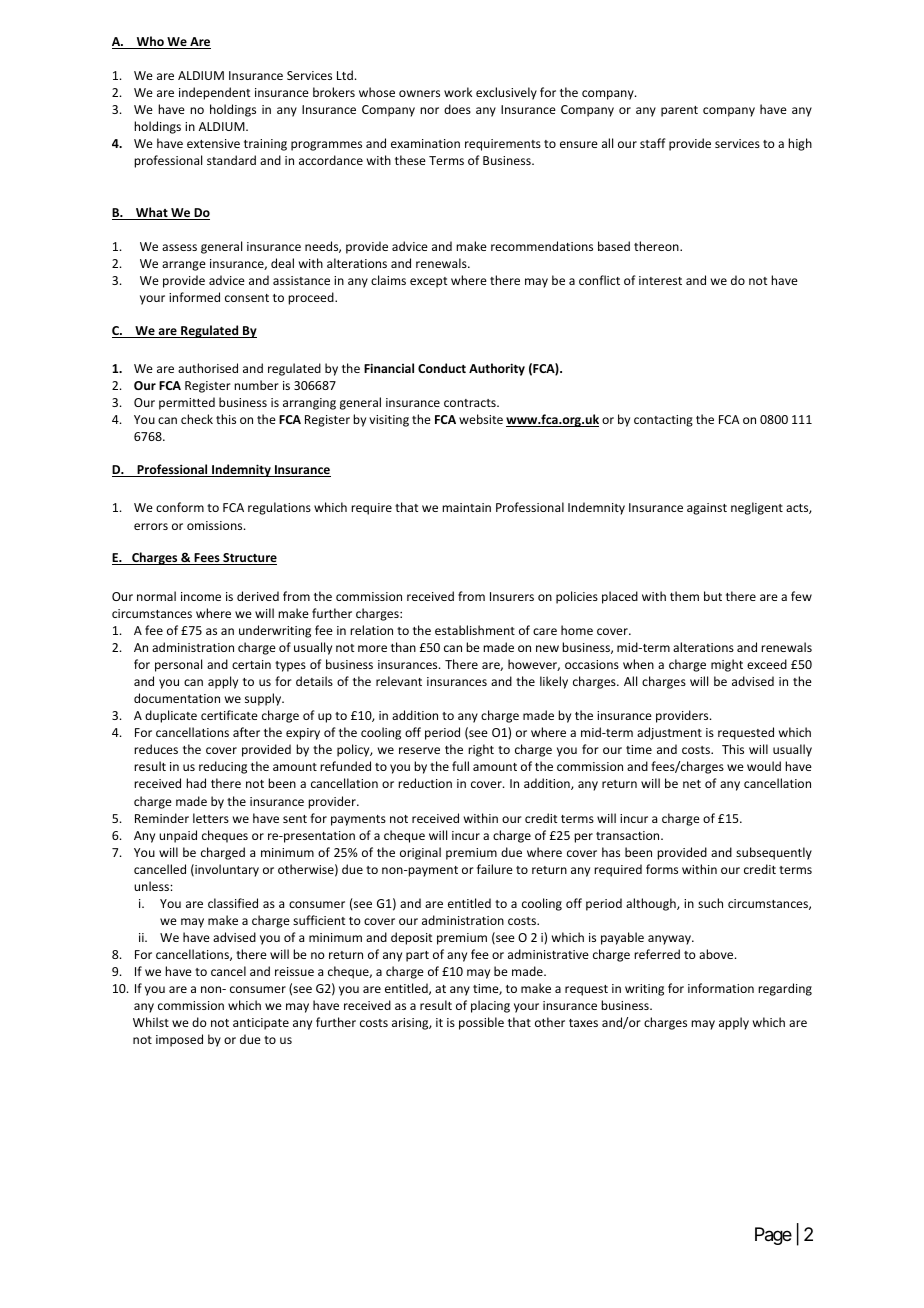 The height and width of the image is (1308, 924). Describe the element at coordinates (466, 507) in the image. I see `maintain` at that location.
